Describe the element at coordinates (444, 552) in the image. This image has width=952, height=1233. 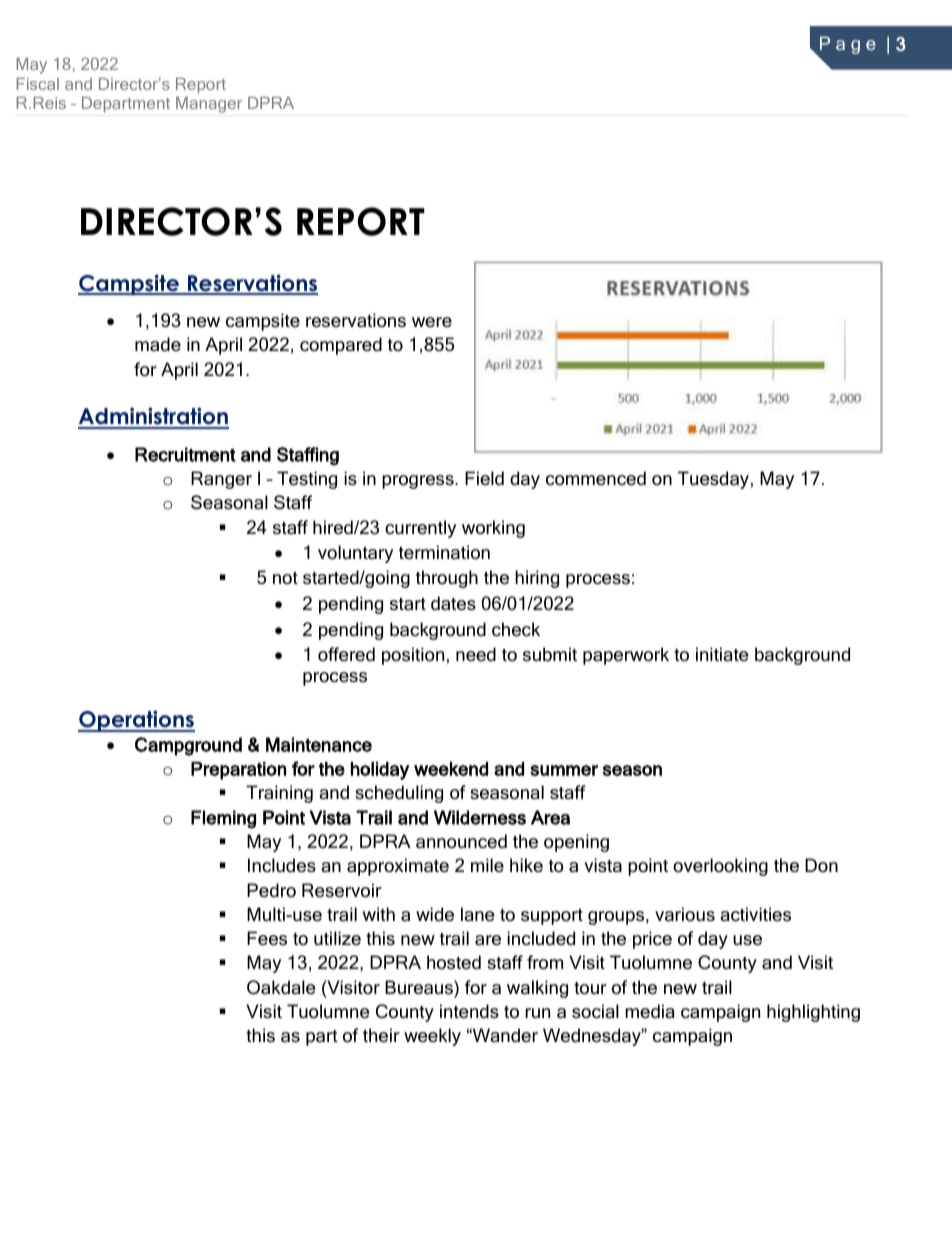
I see `termination` at that location.
